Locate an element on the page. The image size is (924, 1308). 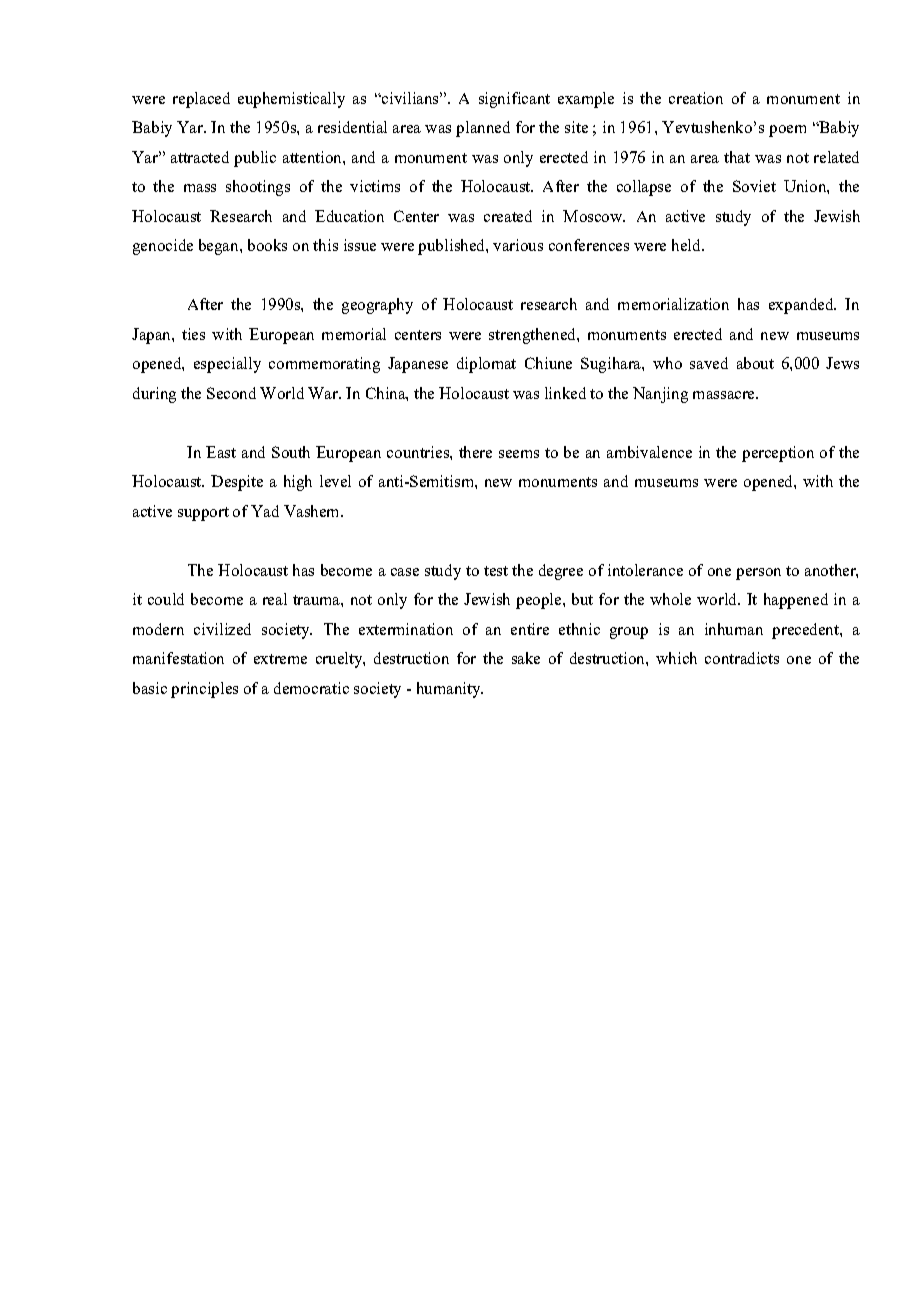
sake is located at coordinates (526, 658).
